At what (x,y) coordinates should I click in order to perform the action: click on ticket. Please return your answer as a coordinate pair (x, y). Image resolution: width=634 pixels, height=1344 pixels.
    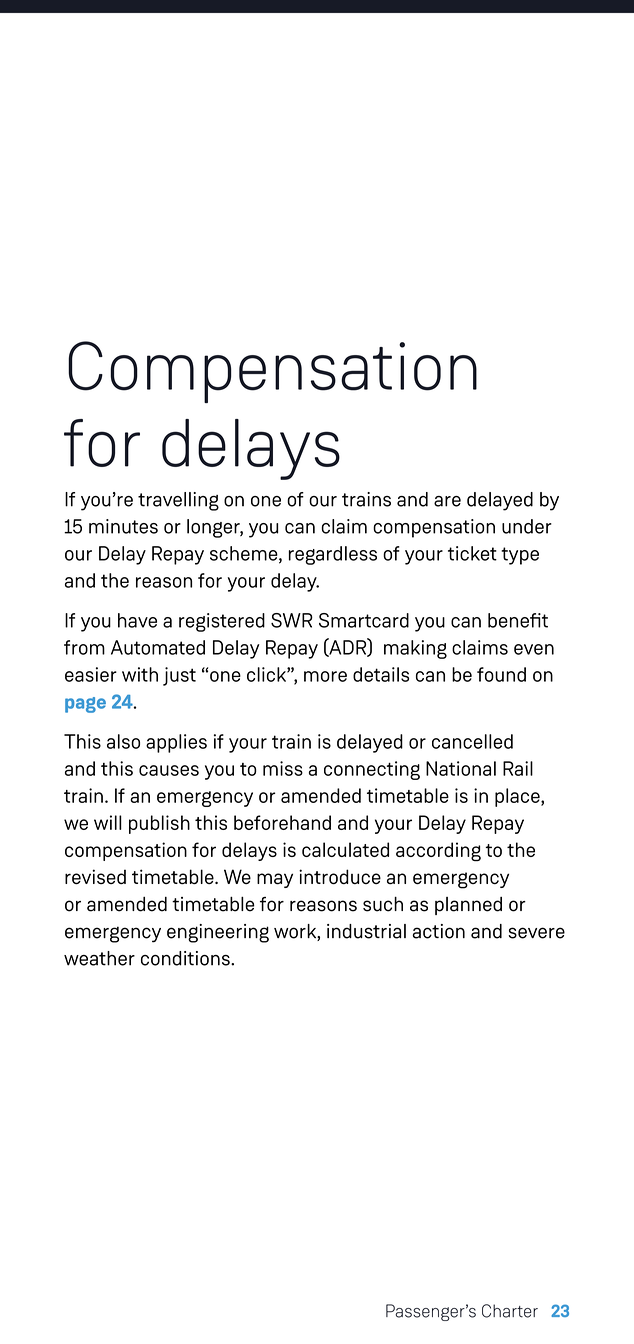
    Looking at the image, I should click on (472, 553).
